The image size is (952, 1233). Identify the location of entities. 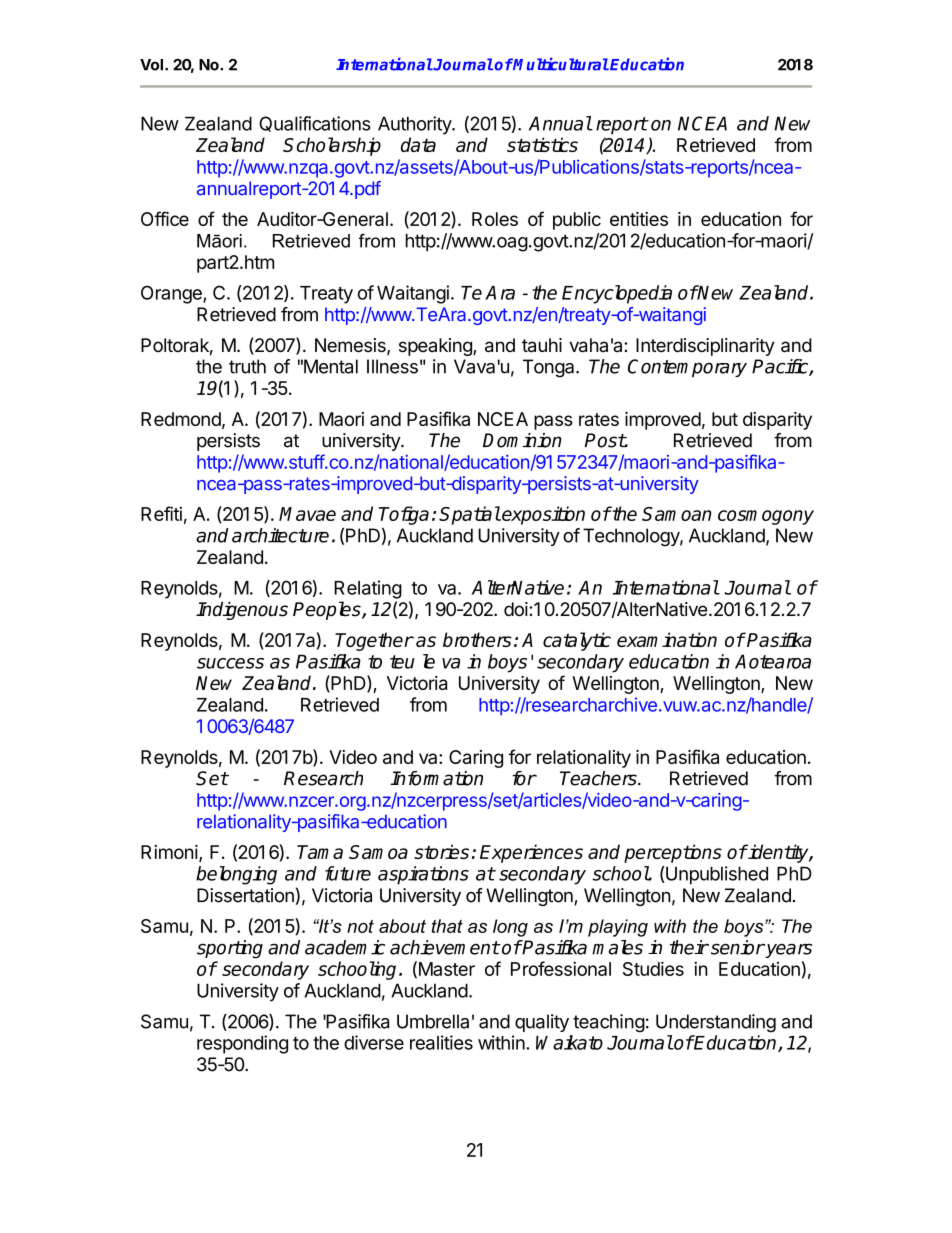
(639, 219).
